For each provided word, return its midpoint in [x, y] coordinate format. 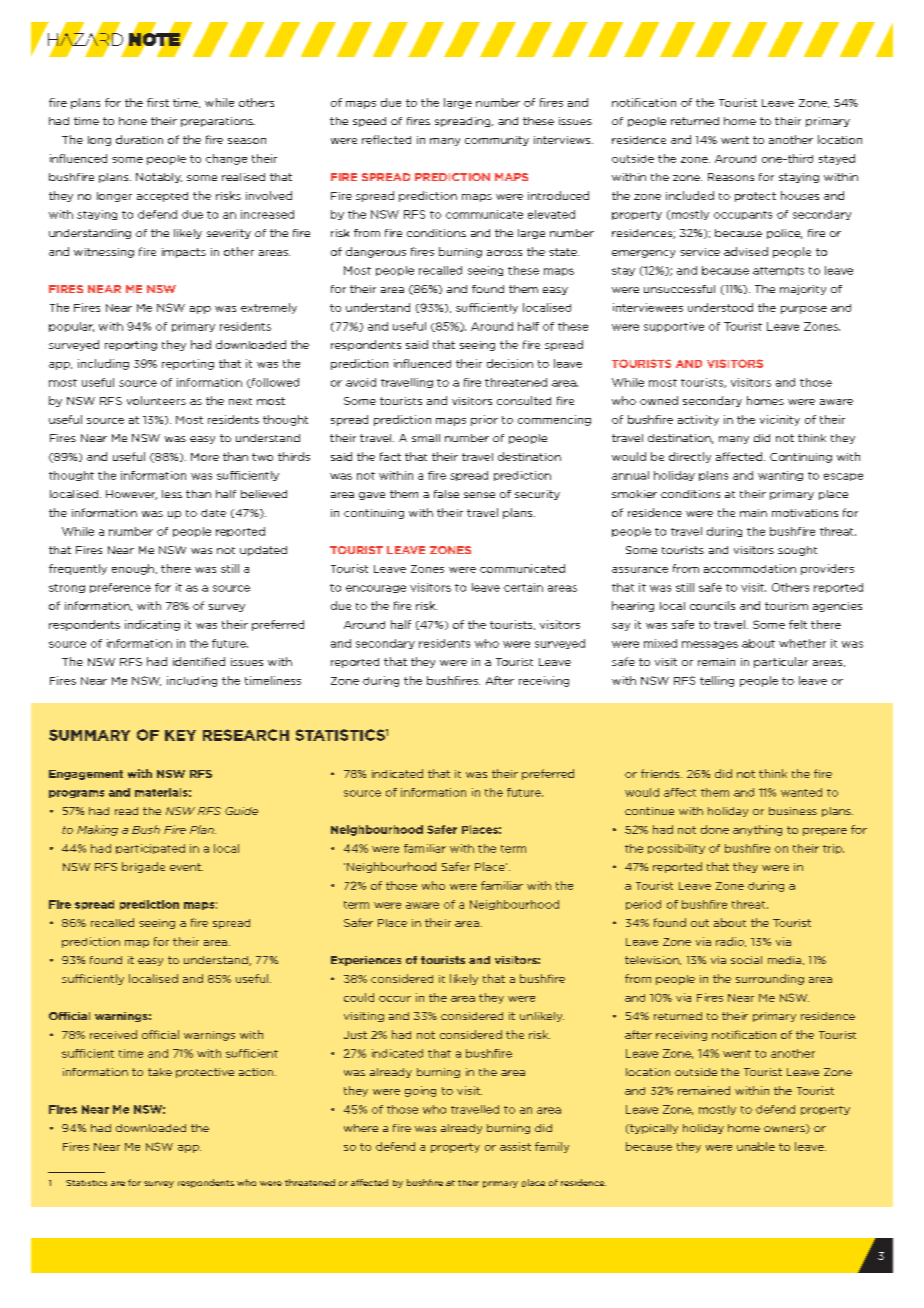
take [160, 1072]
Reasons [731, 177]
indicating [152, 625]
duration [139, 139]
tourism [786, 606]
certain [523, 587]
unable [756, 1146]
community [497, 141]
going [420, 1091]
